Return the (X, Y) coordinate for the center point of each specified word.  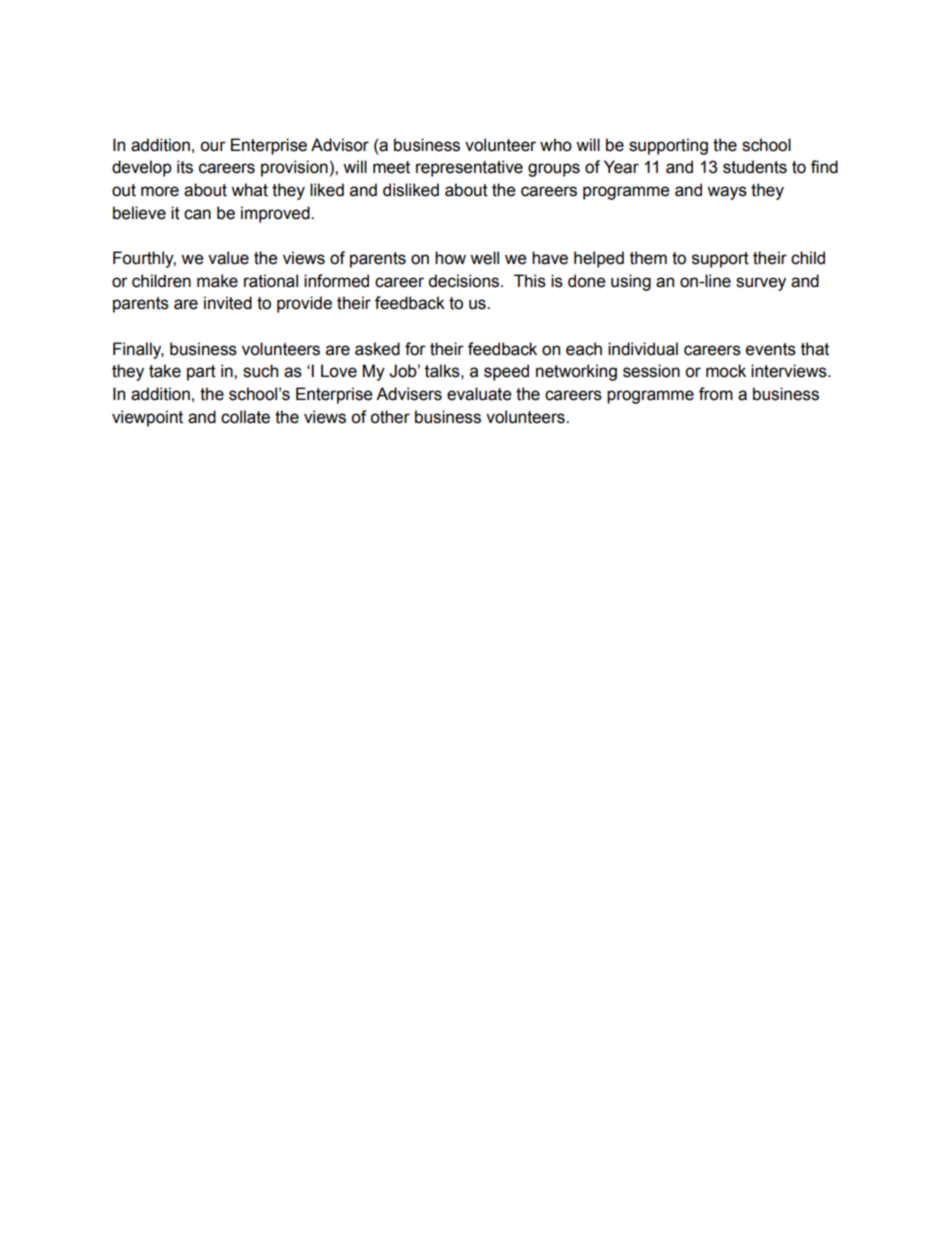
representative (469, 168)
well (484, 258)
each (584, 349)
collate (245, 417)
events (771, 349)
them (648, 258)
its (185, 167)
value (228, 258)
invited (228, 303)
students (755, 167)
